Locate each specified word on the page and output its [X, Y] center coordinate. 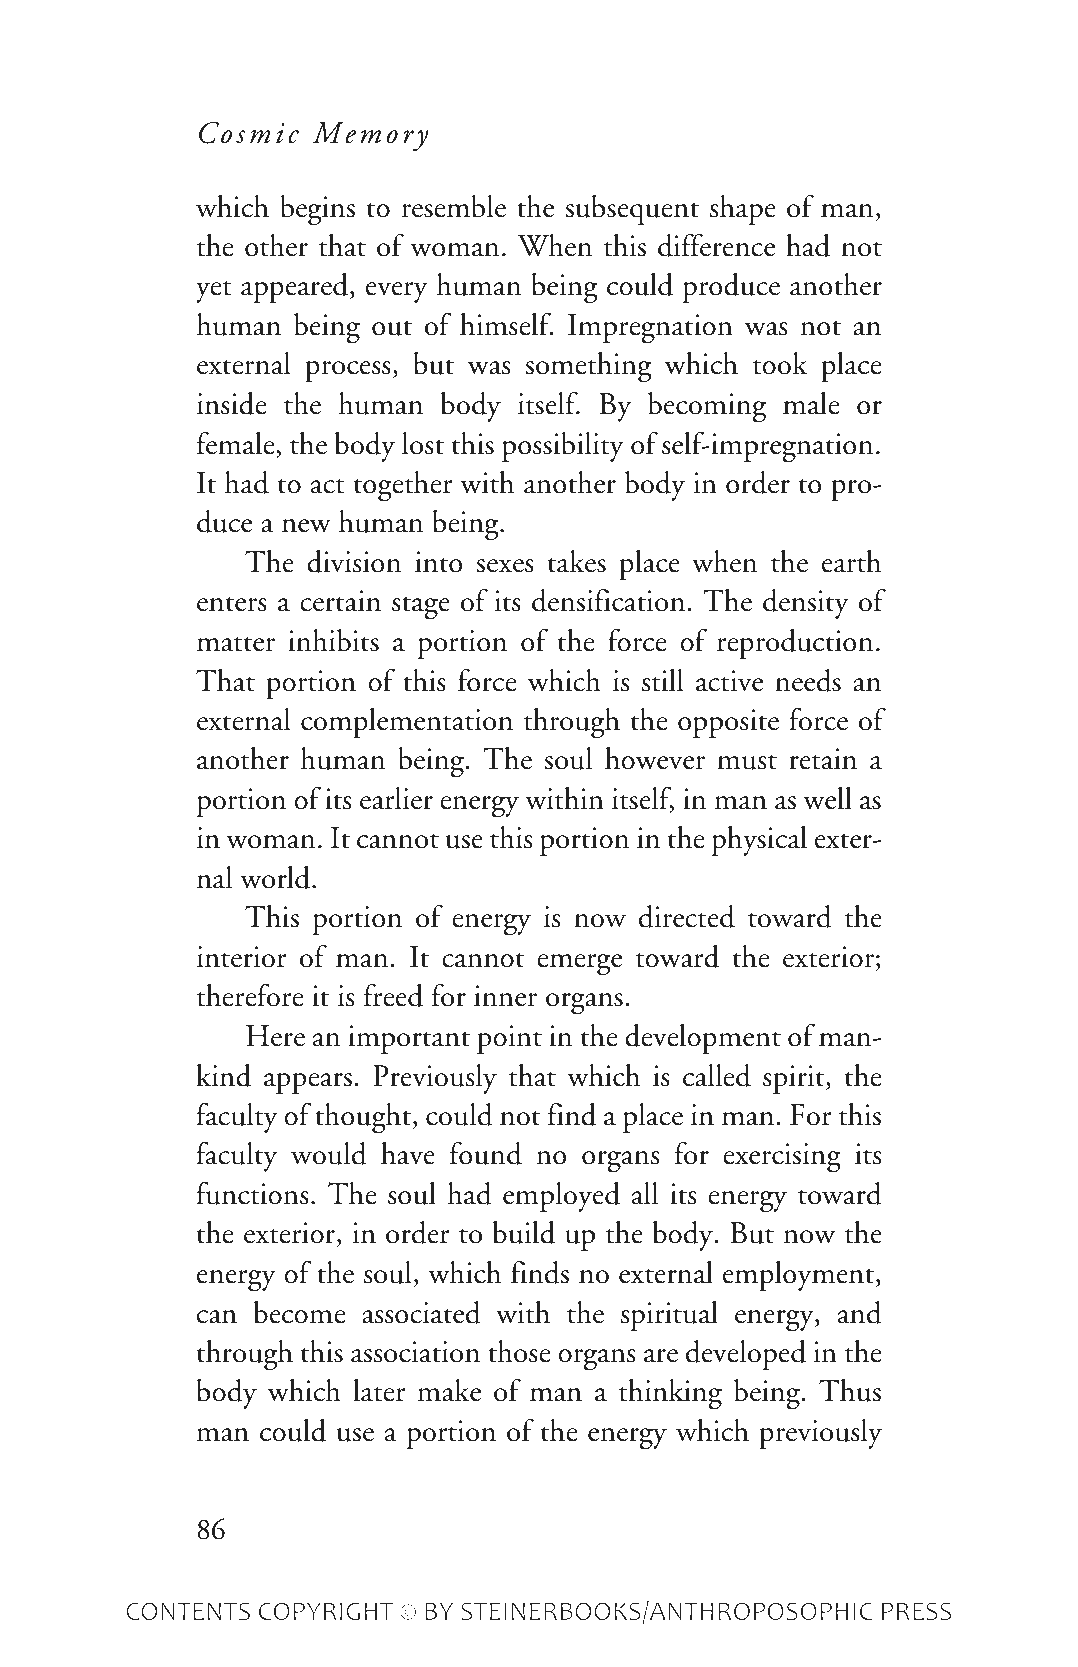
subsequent [632, 210]
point [509, 1039]
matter [236, 644]
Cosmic [249, 133]
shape [743, 210]
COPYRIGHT [326, 1611]
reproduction [795, 644]
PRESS [916, 1611]
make [449, 1390]
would [329, 1153]
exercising [782, 1158]
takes [577, 561]
